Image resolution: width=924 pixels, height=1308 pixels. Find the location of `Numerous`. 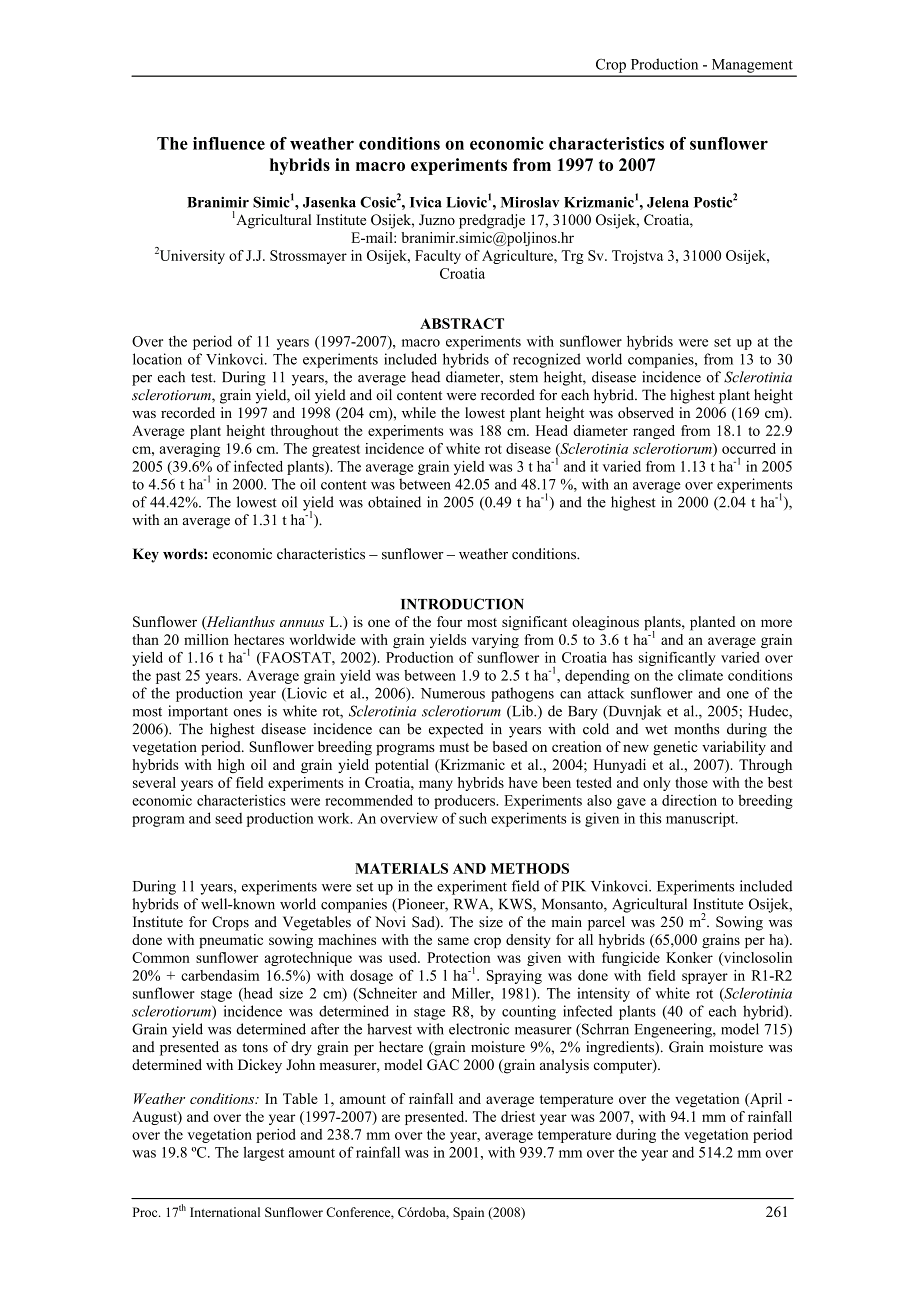

Numerous is located at coordinates (453, 693).
